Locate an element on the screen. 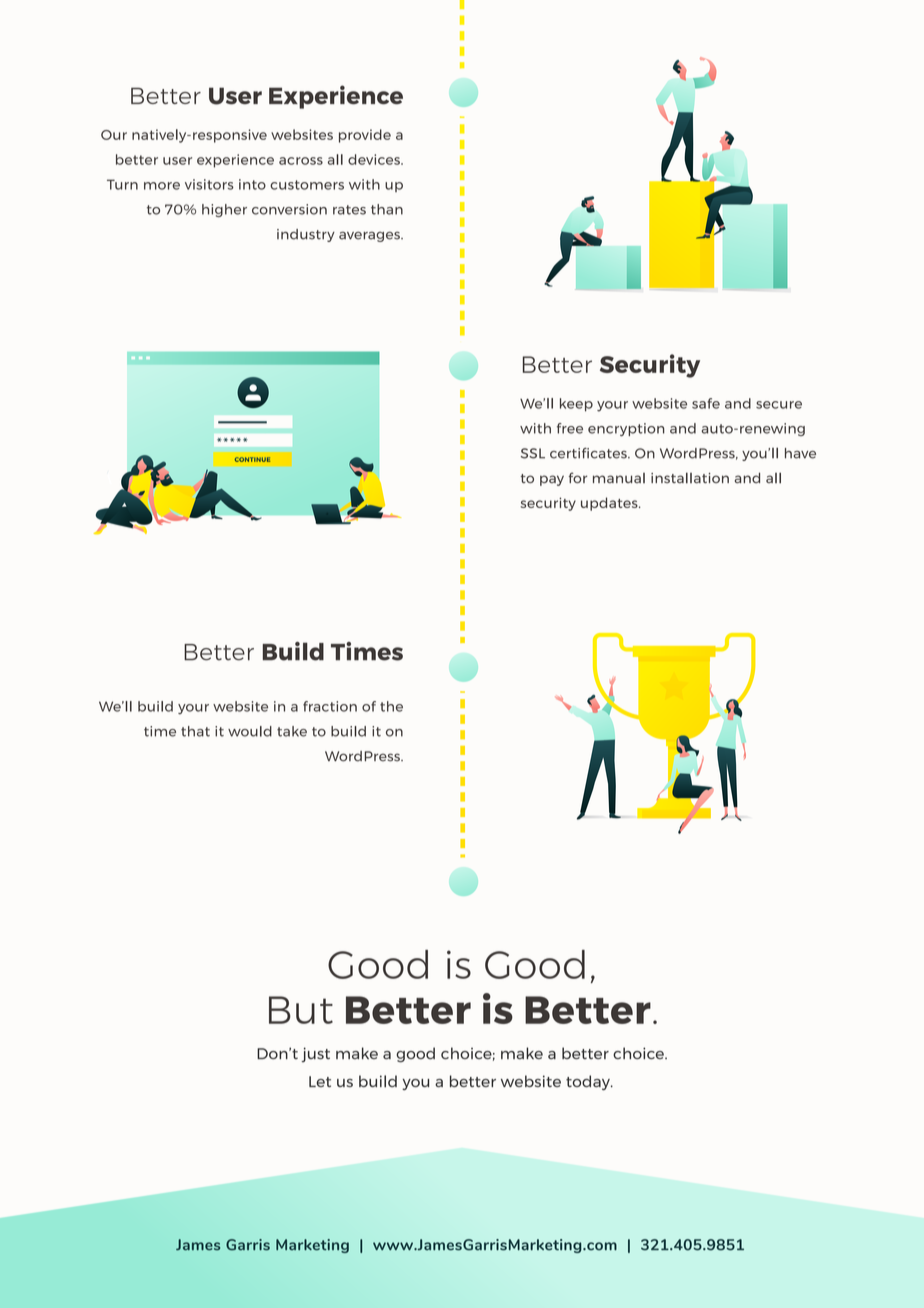  Let is located at coordinates (320, 1081).
